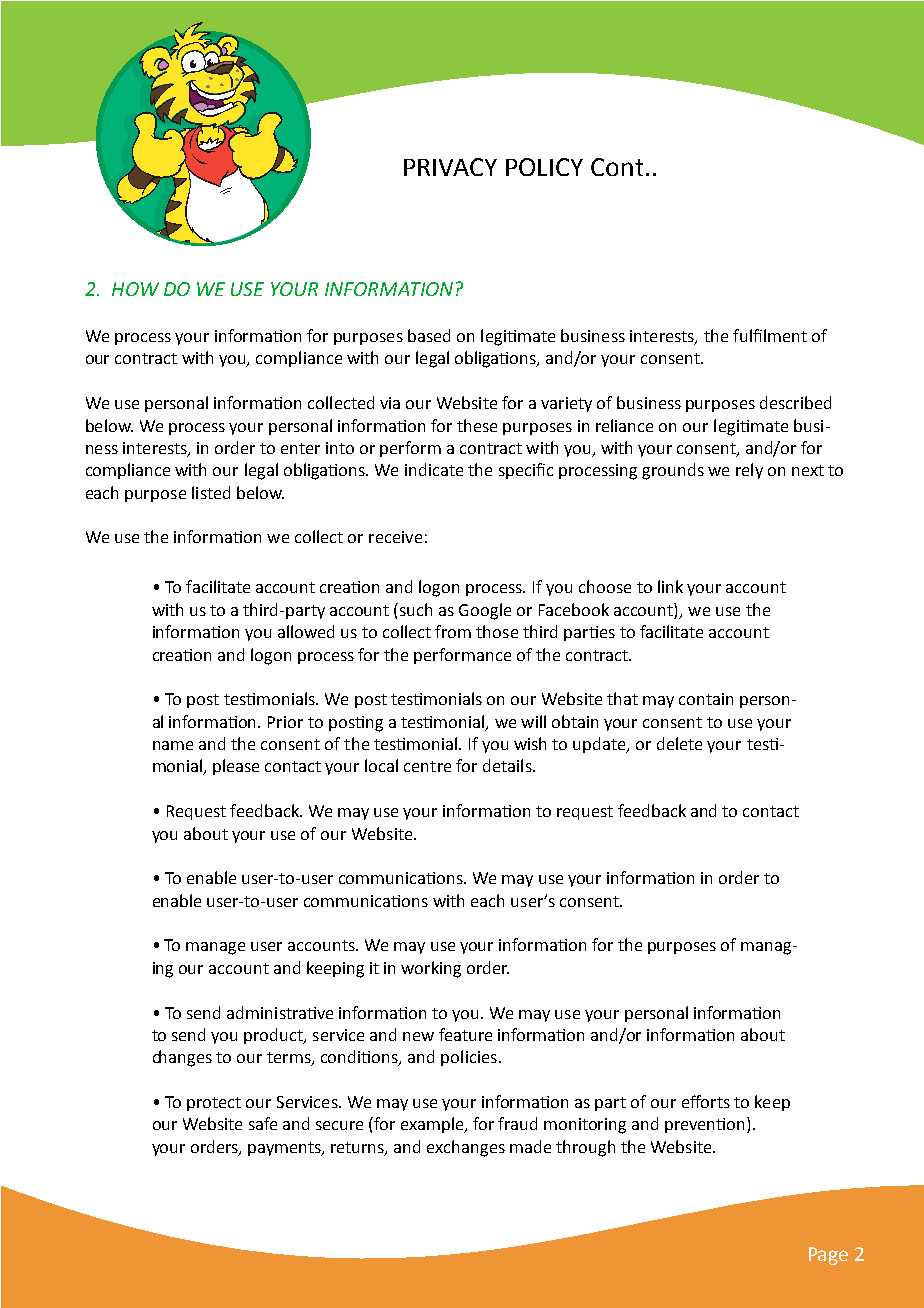 The image size is (924, 1308). I want to click on working, so click(431, 969).
